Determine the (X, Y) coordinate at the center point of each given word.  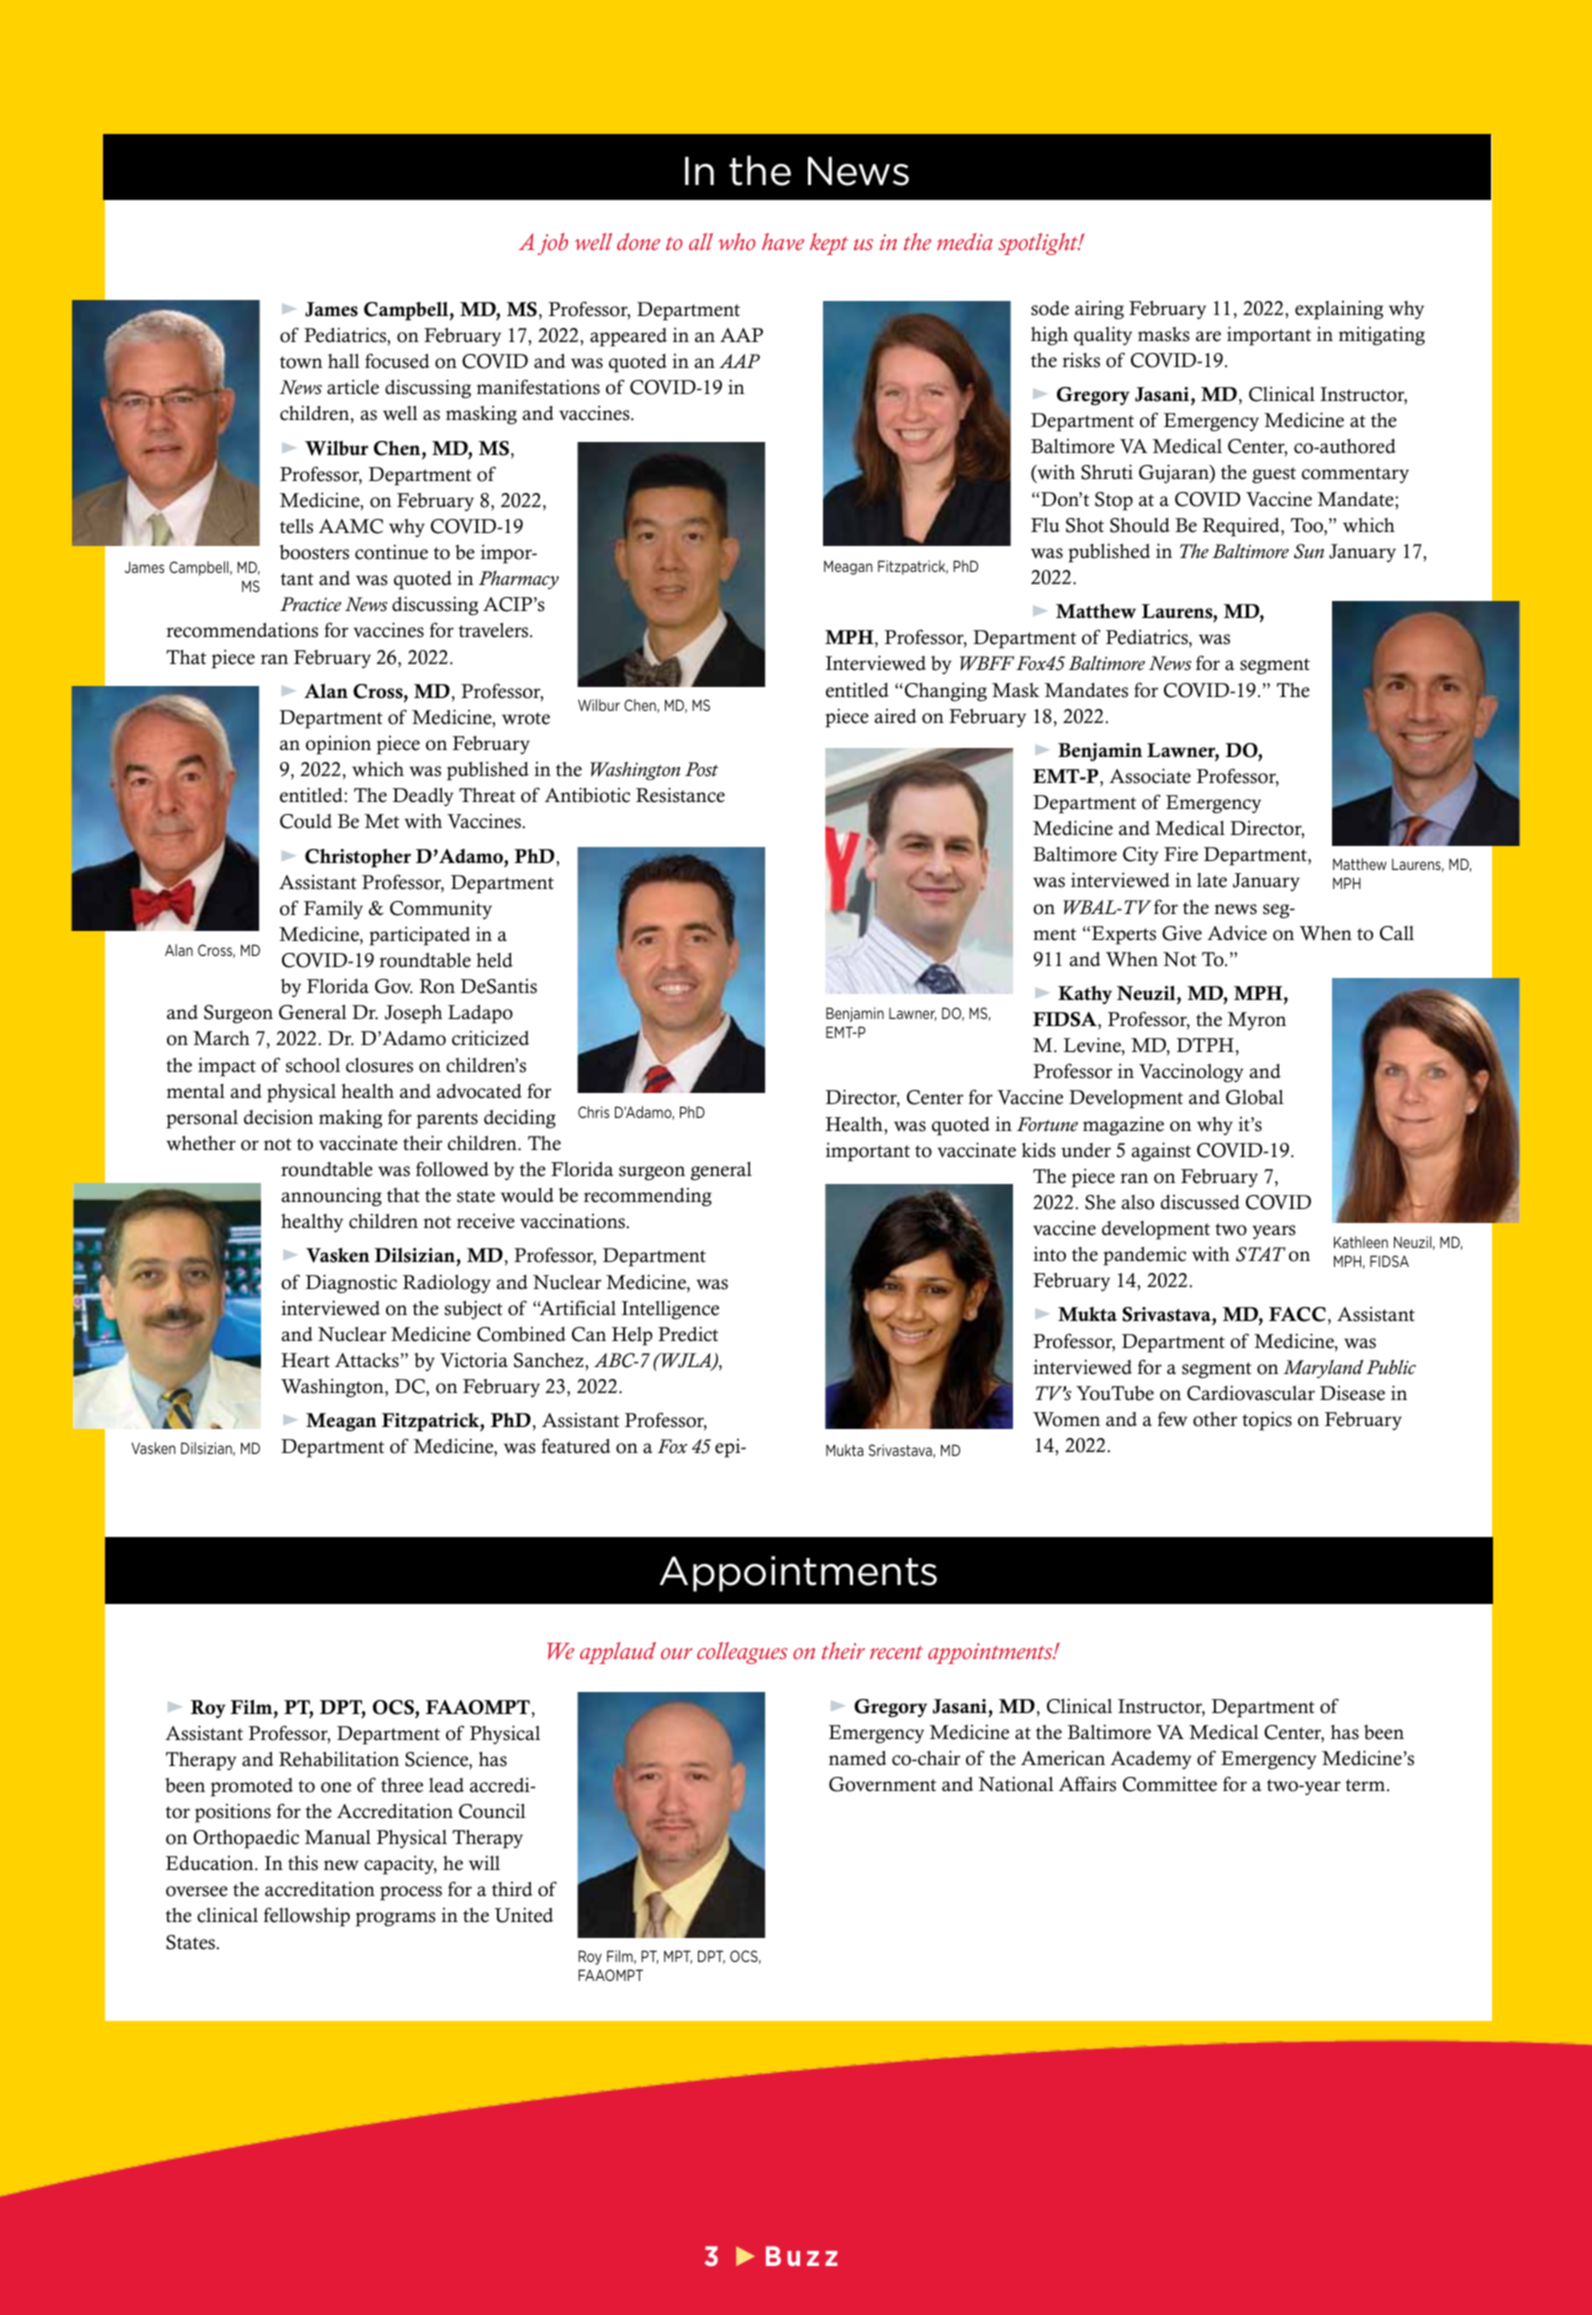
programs (396, 1919)
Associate (1150, 776)
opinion (338, 745)
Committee (1170, 1784)
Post (701, 769)
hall (344, 361)
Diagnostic (351, 1284)
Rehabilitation (339, 1759)
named (858, 1758)
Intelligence (670, 1310)
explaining (1339, 310)
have (783, 241)
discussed (1200, 1202)
